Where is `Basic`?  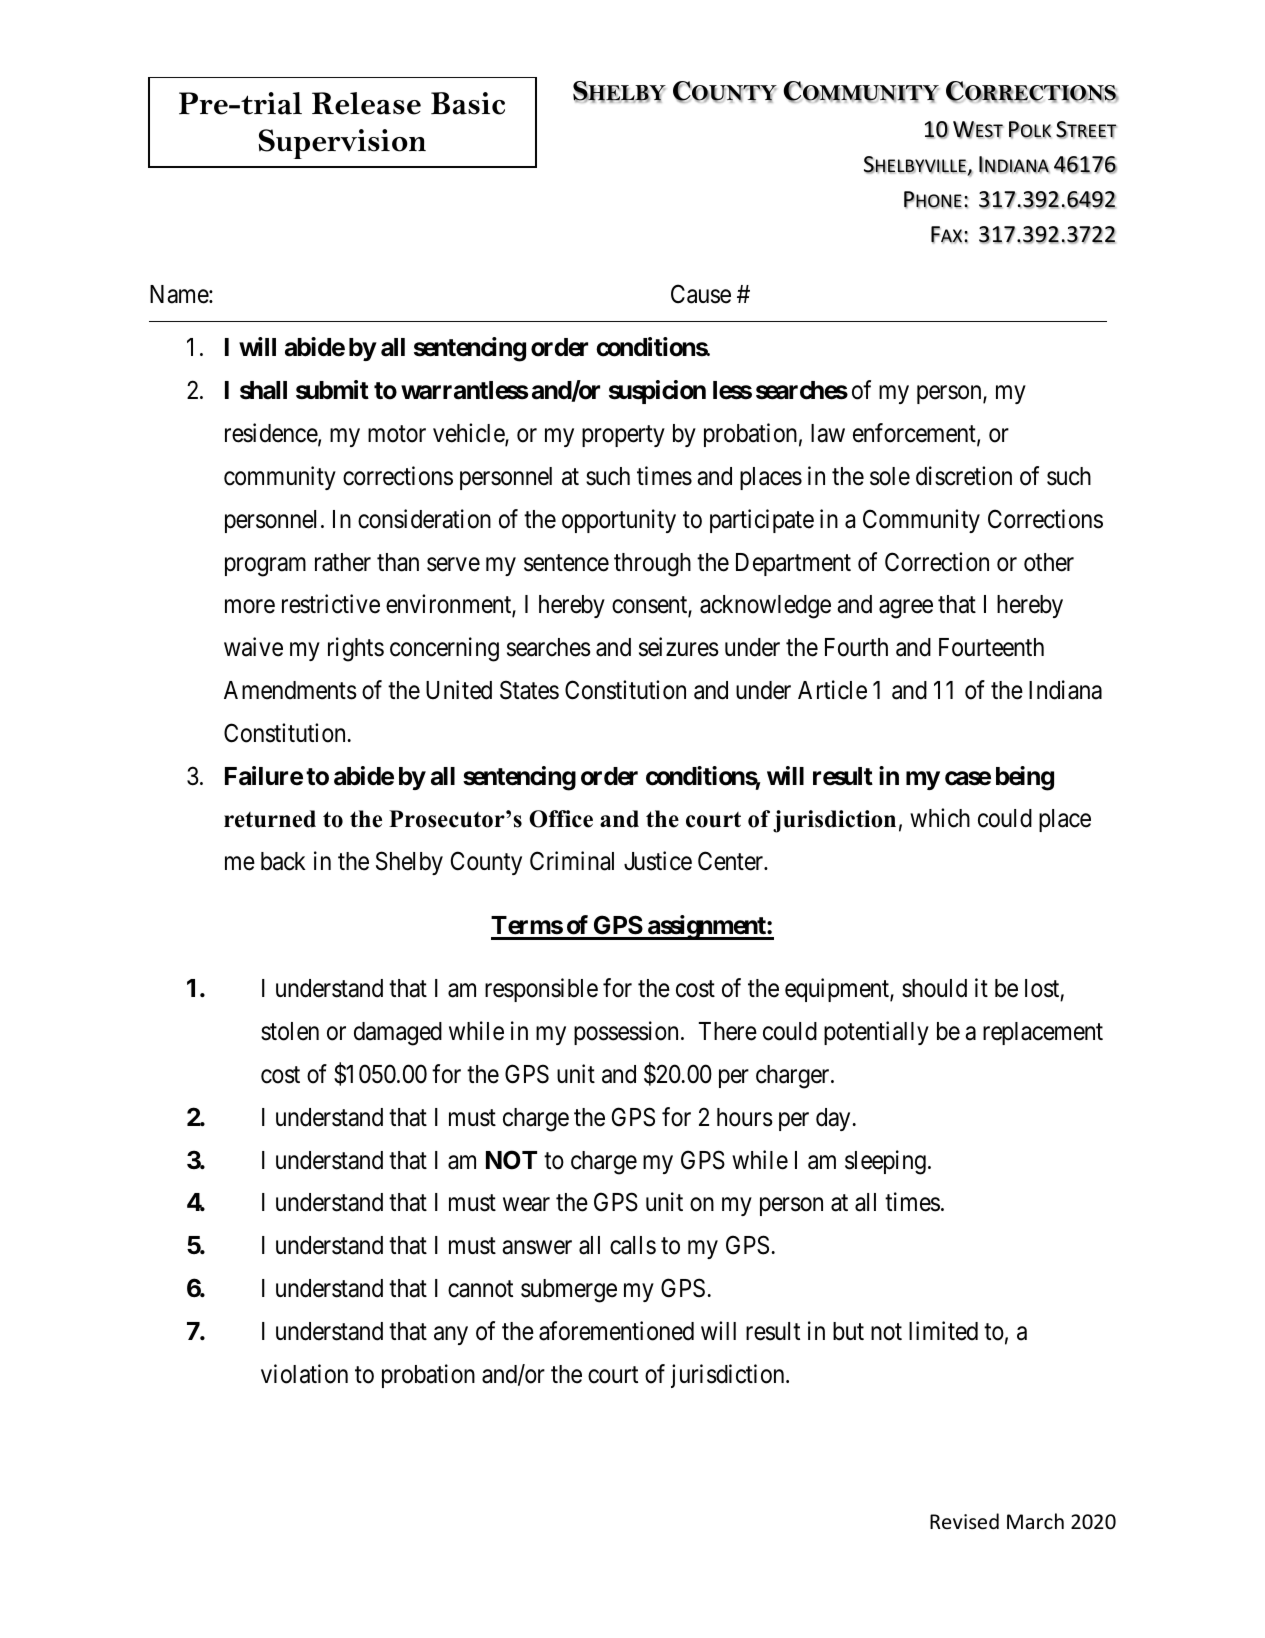
Basic is located at coordinates (468, 103).
